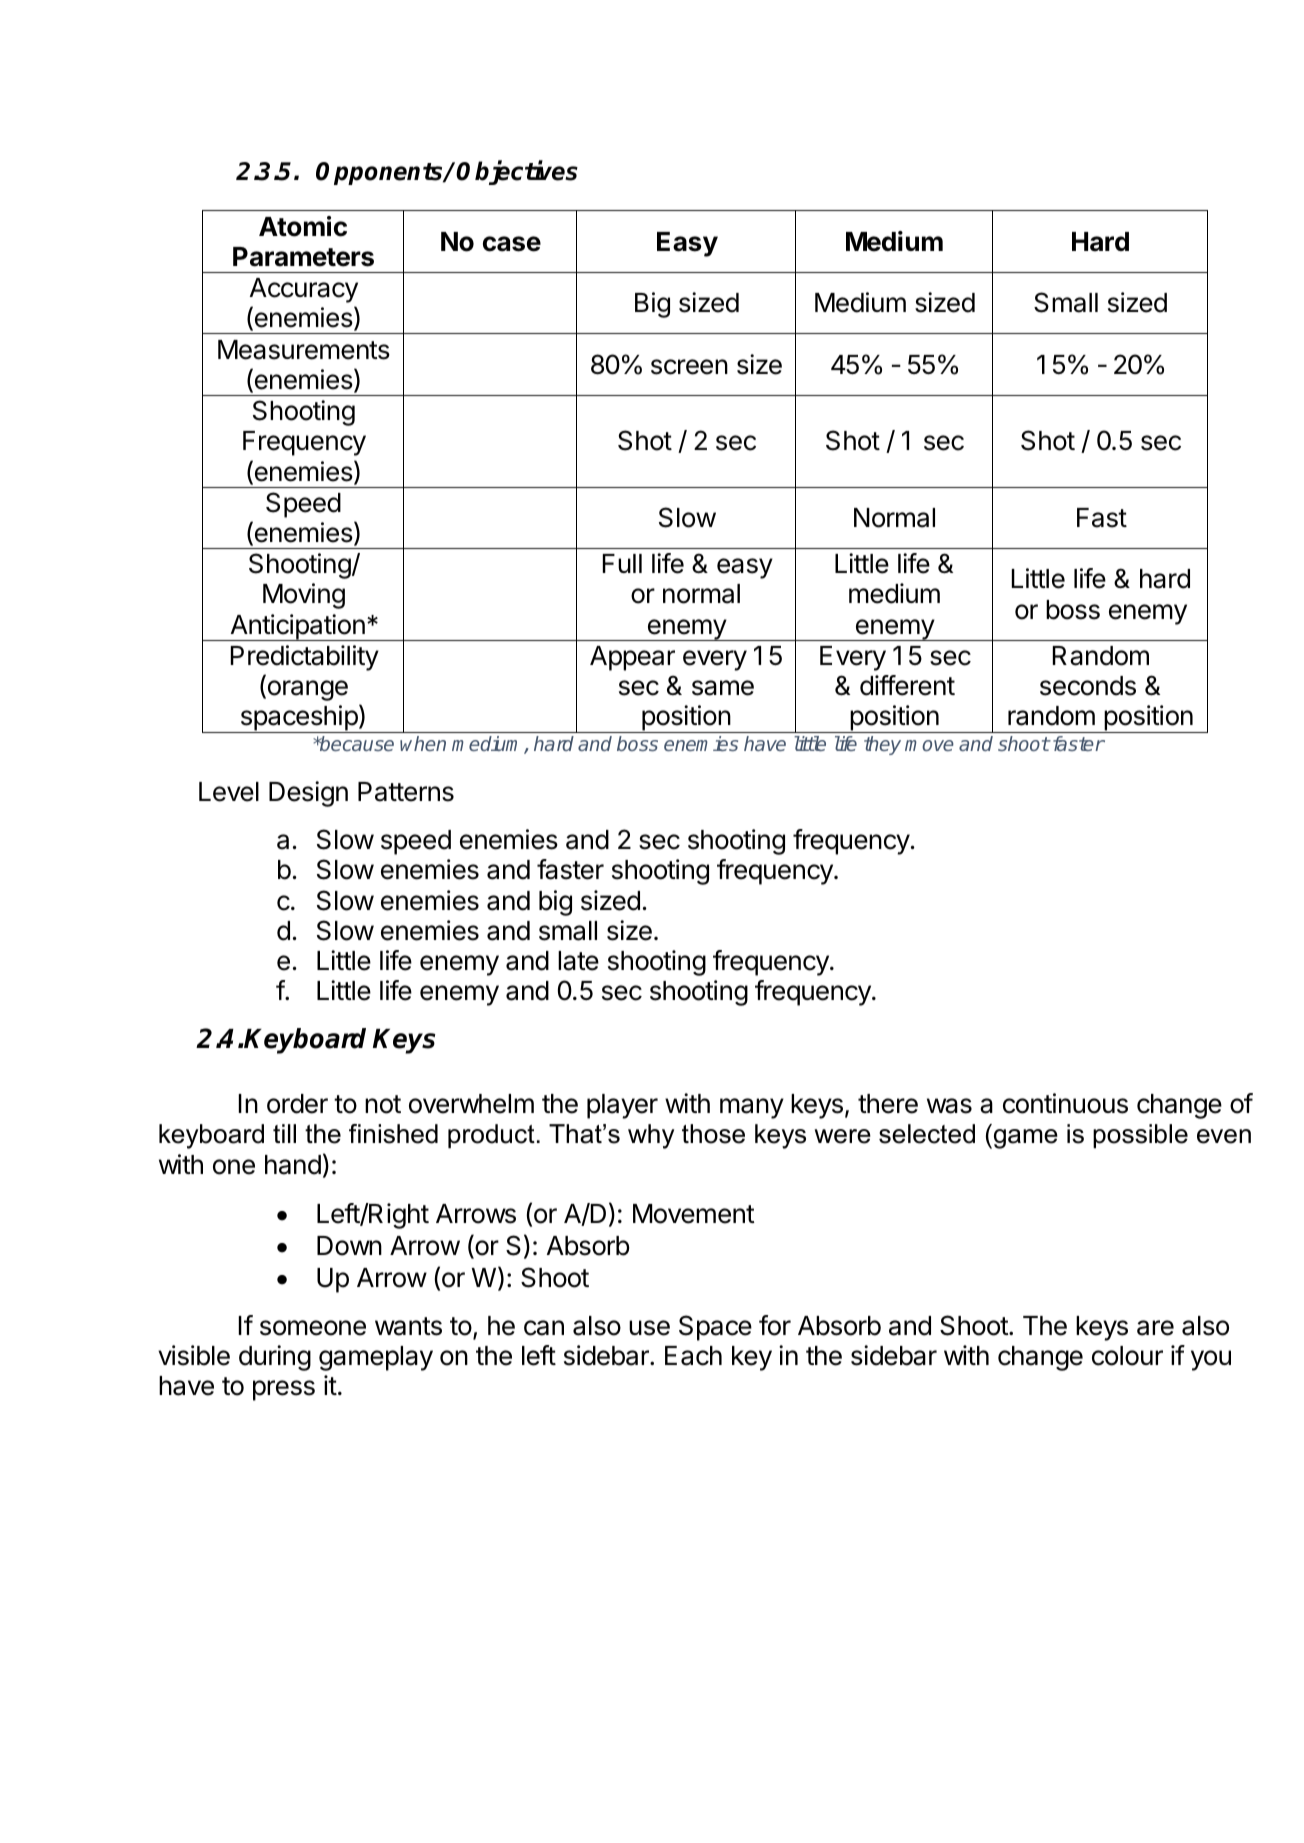  What do you see at coordinates (517, 172) in the screenshot?
I see `Objectives` at bounding box center [517, 172].
